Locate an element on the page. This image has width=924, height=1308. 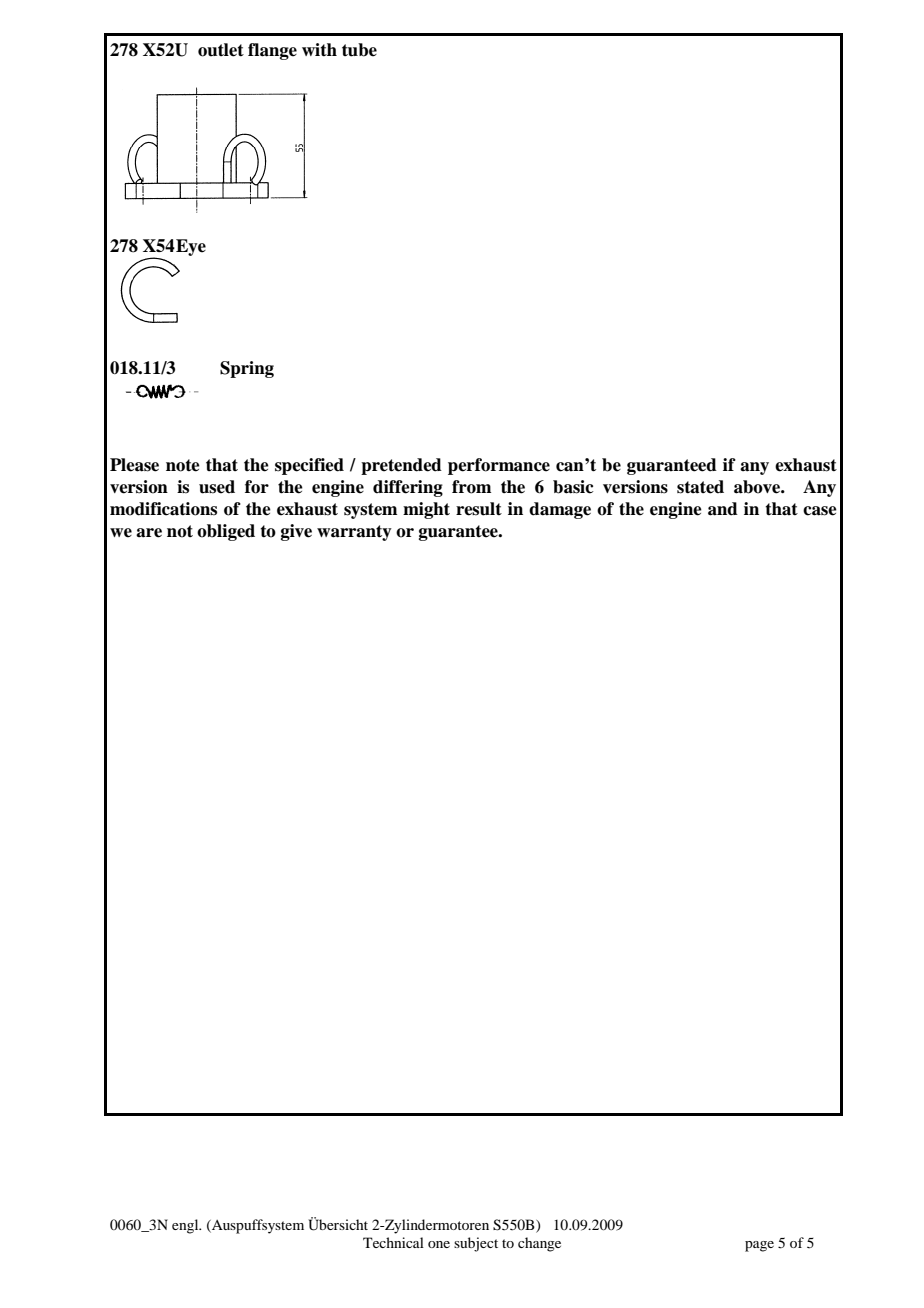
Spring is located at coordinates (247, 369).
